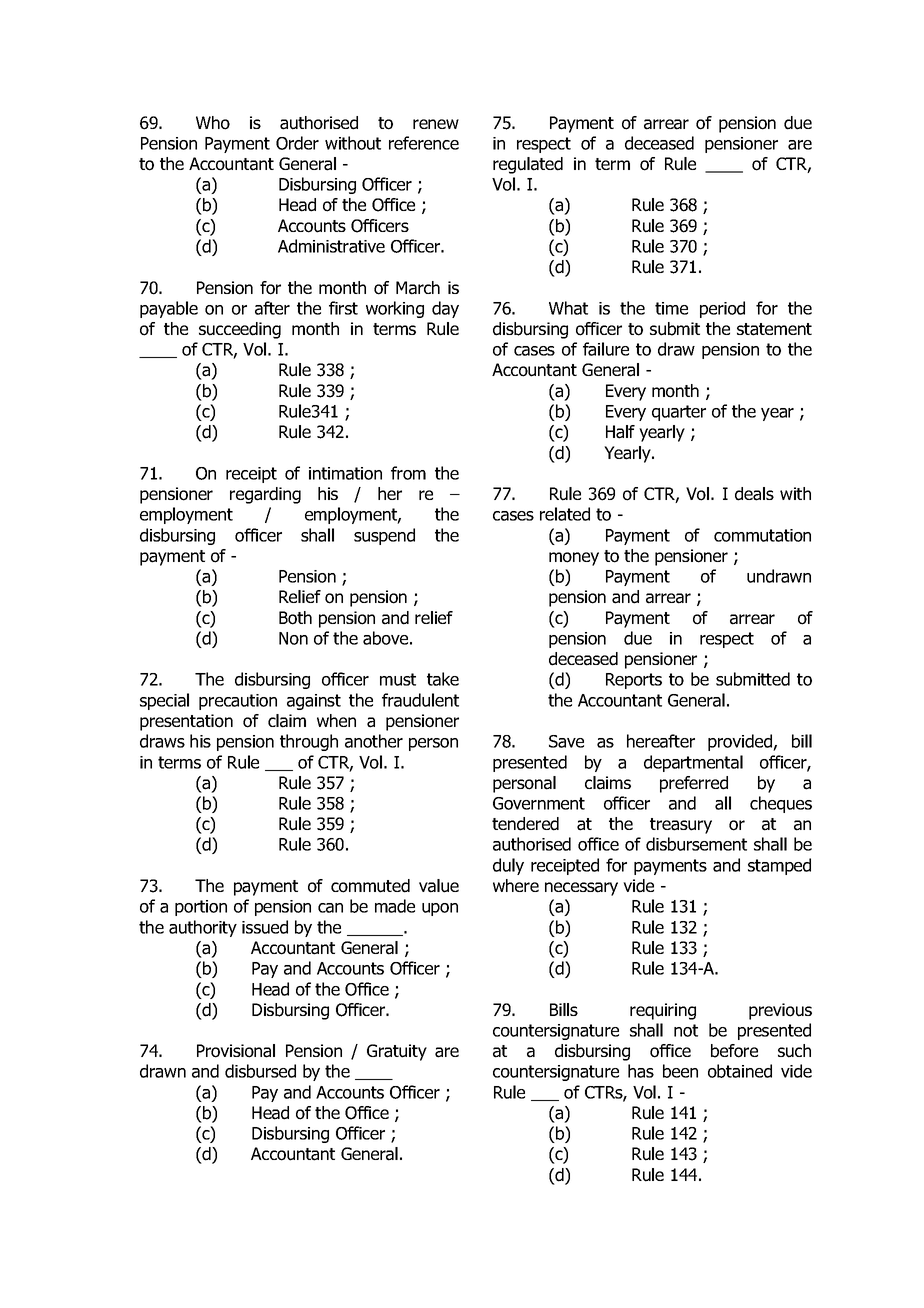  What do you see at coordinates (722, 309) in the screenshot?
I see `period` at bounding box center [722, 309].
